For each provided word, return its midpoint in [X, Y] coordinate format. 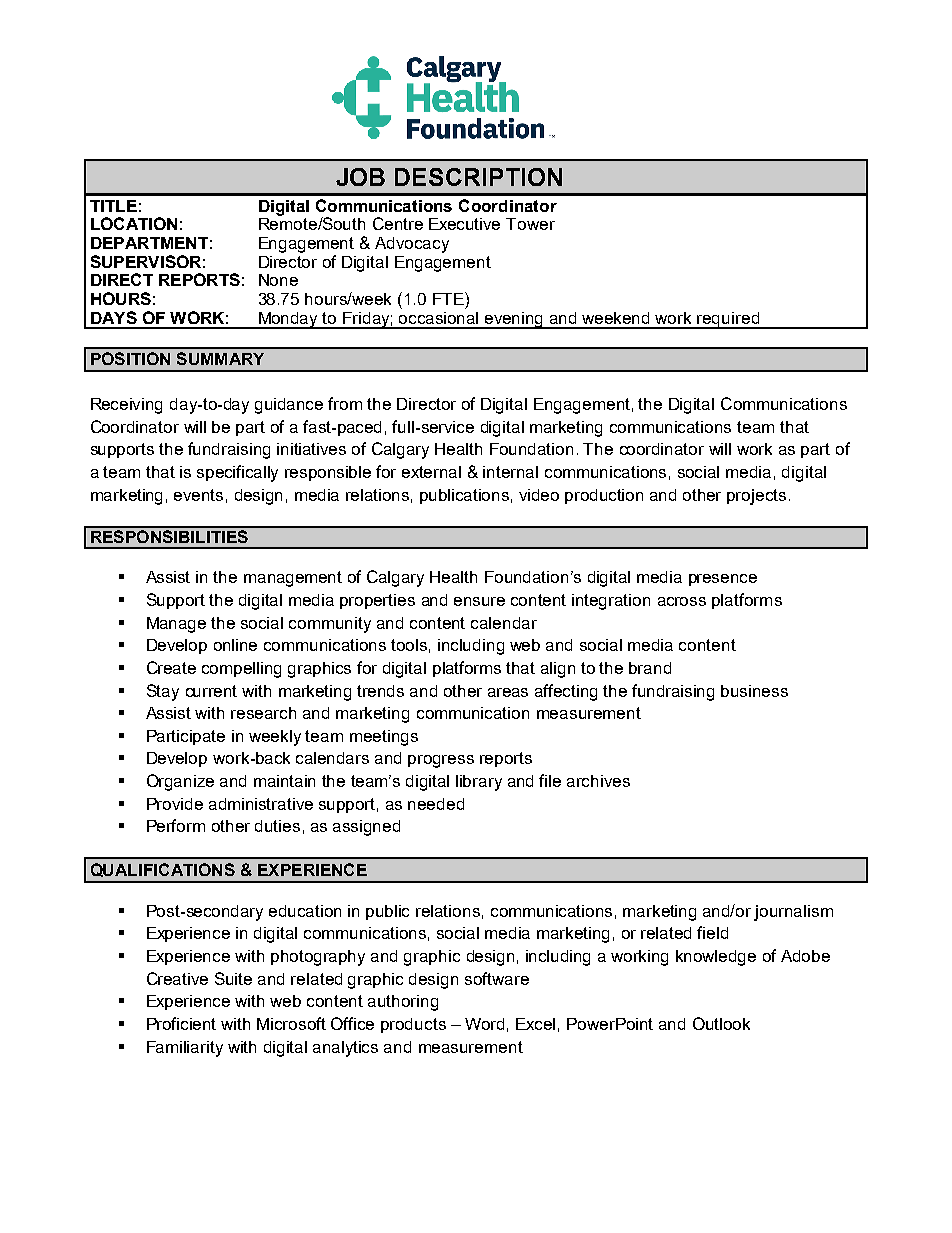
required [728, 320]
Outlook [721, 1023]
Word [484, 1024]
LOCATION [134, 223]
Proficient [181, 1023]
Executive [464, 224]
